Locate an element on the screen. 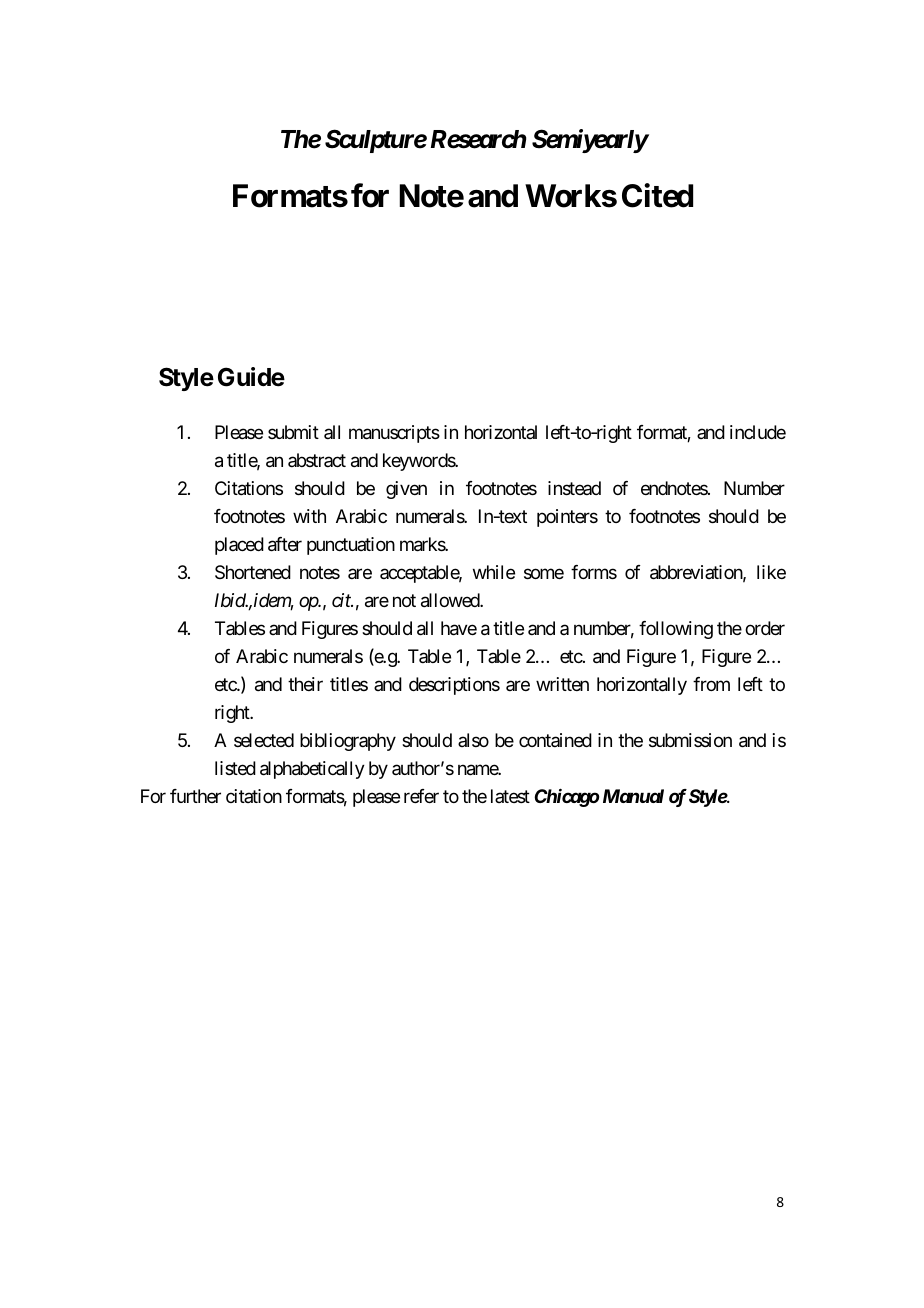  Shortened is located at coordinates (253, 572).
